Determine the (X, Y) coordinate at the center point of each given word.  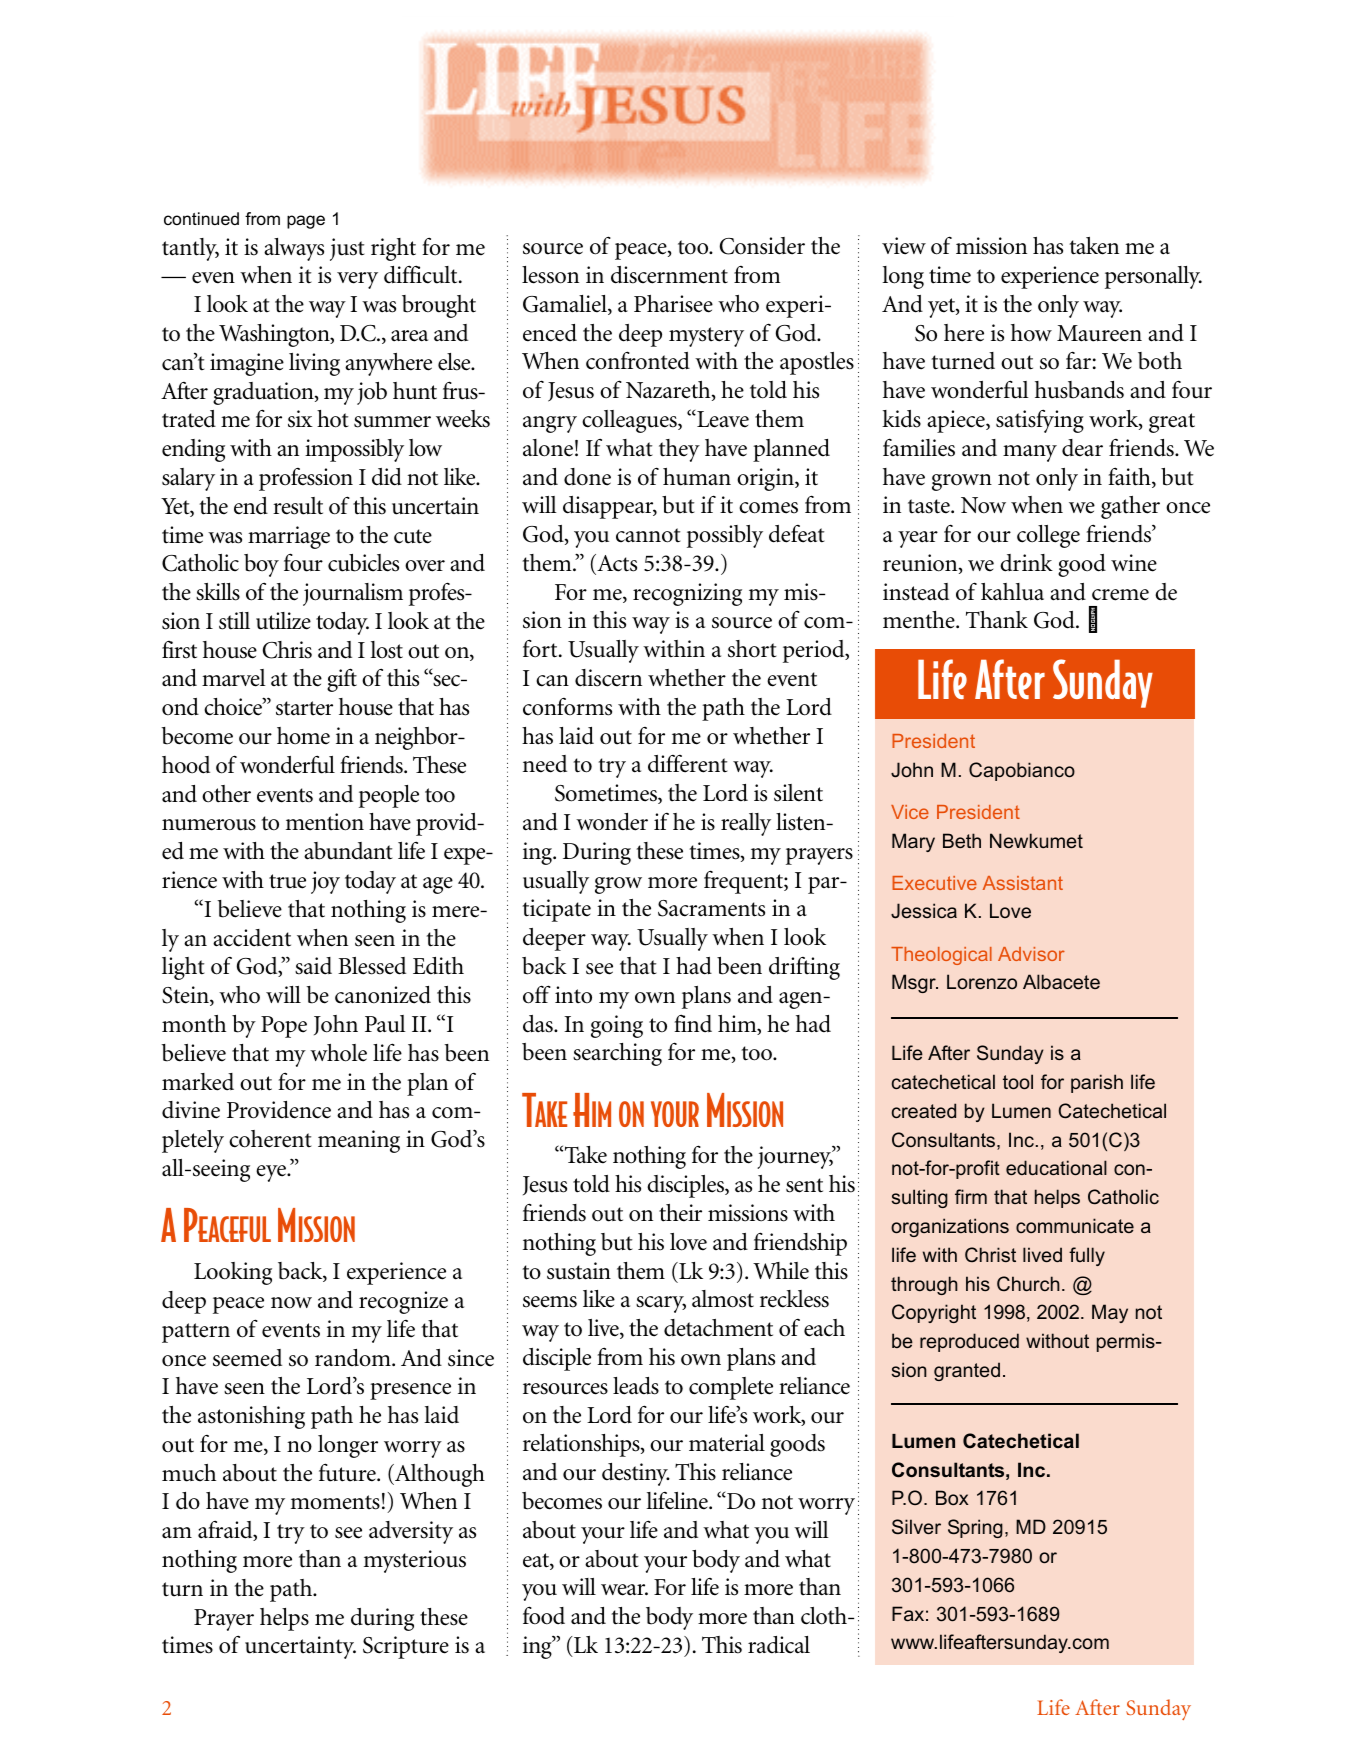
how (1031, 333)
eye (272, 1173)
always (294, 249)
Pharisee (673, 304)
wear (624, 1590)
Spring (975, 1528)
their (680, 1213)
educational (1056, 1167)
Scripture (406, 1647)
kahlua (1012, 592)
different (688, 764)
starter (304, 708)
